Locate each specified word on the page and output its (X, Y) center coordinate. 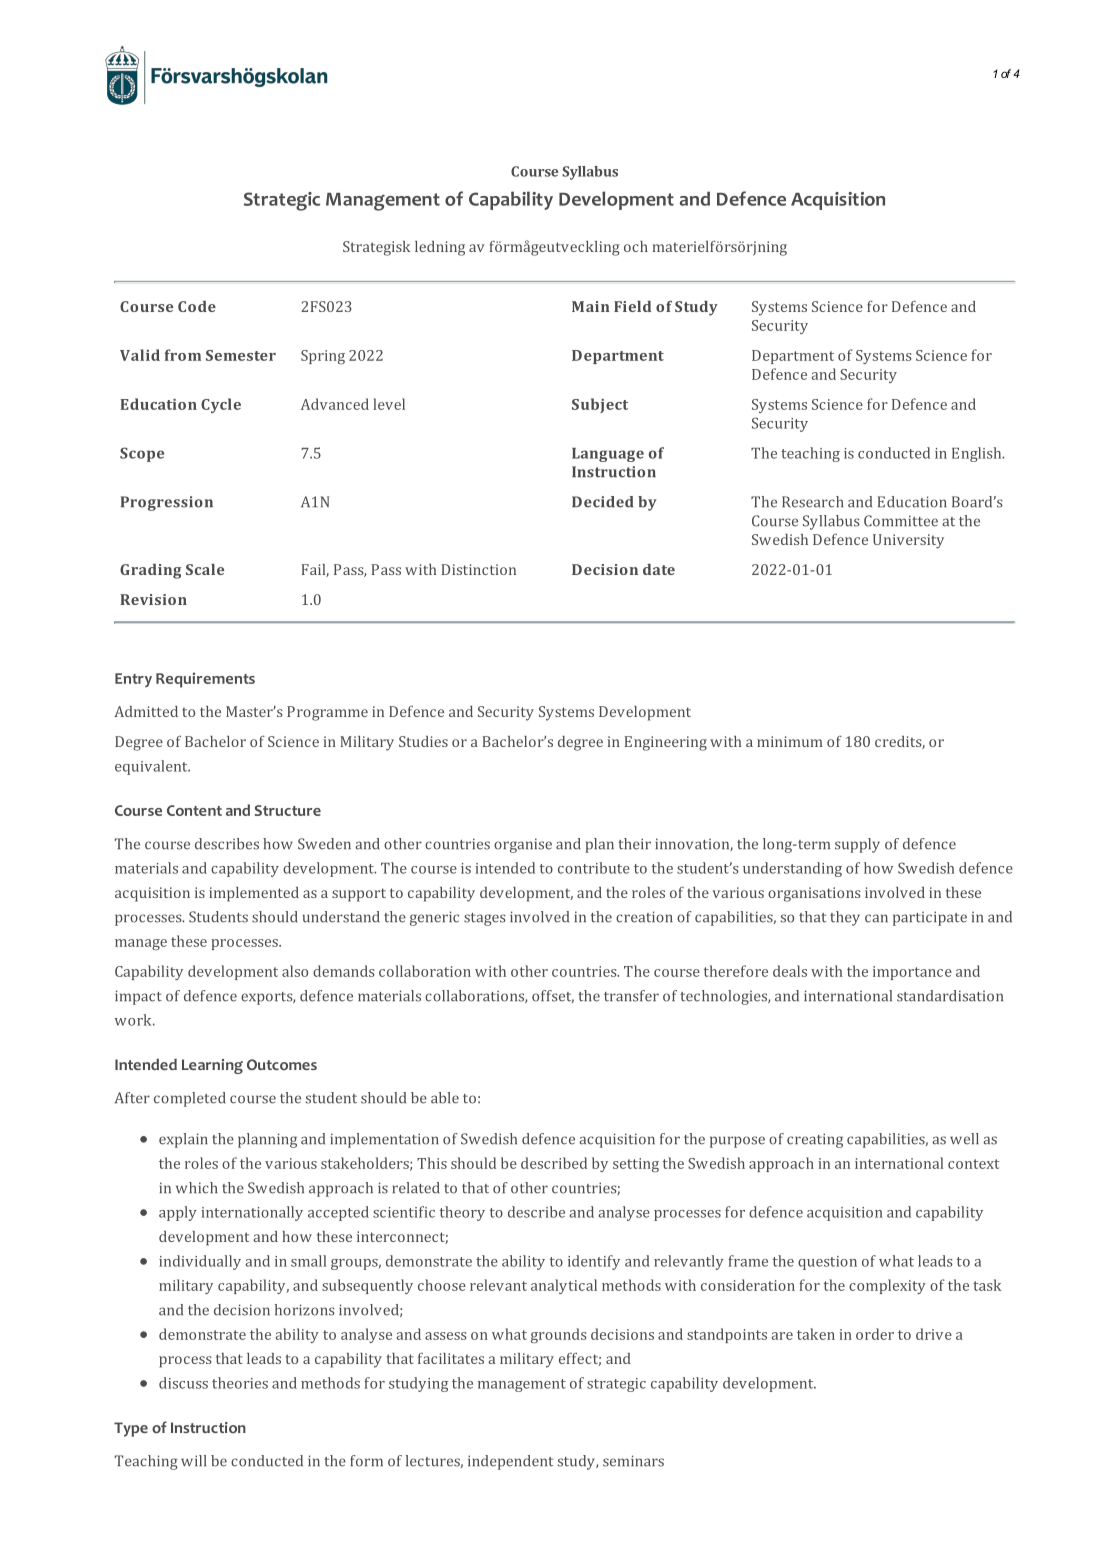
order (875, 1334)
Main (591, 306)
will (193, 1461)
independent (510, 1462)
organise (523, 845)
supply (857, 845)
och (636, 246)
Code (197, 306)
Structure (288, 810)
